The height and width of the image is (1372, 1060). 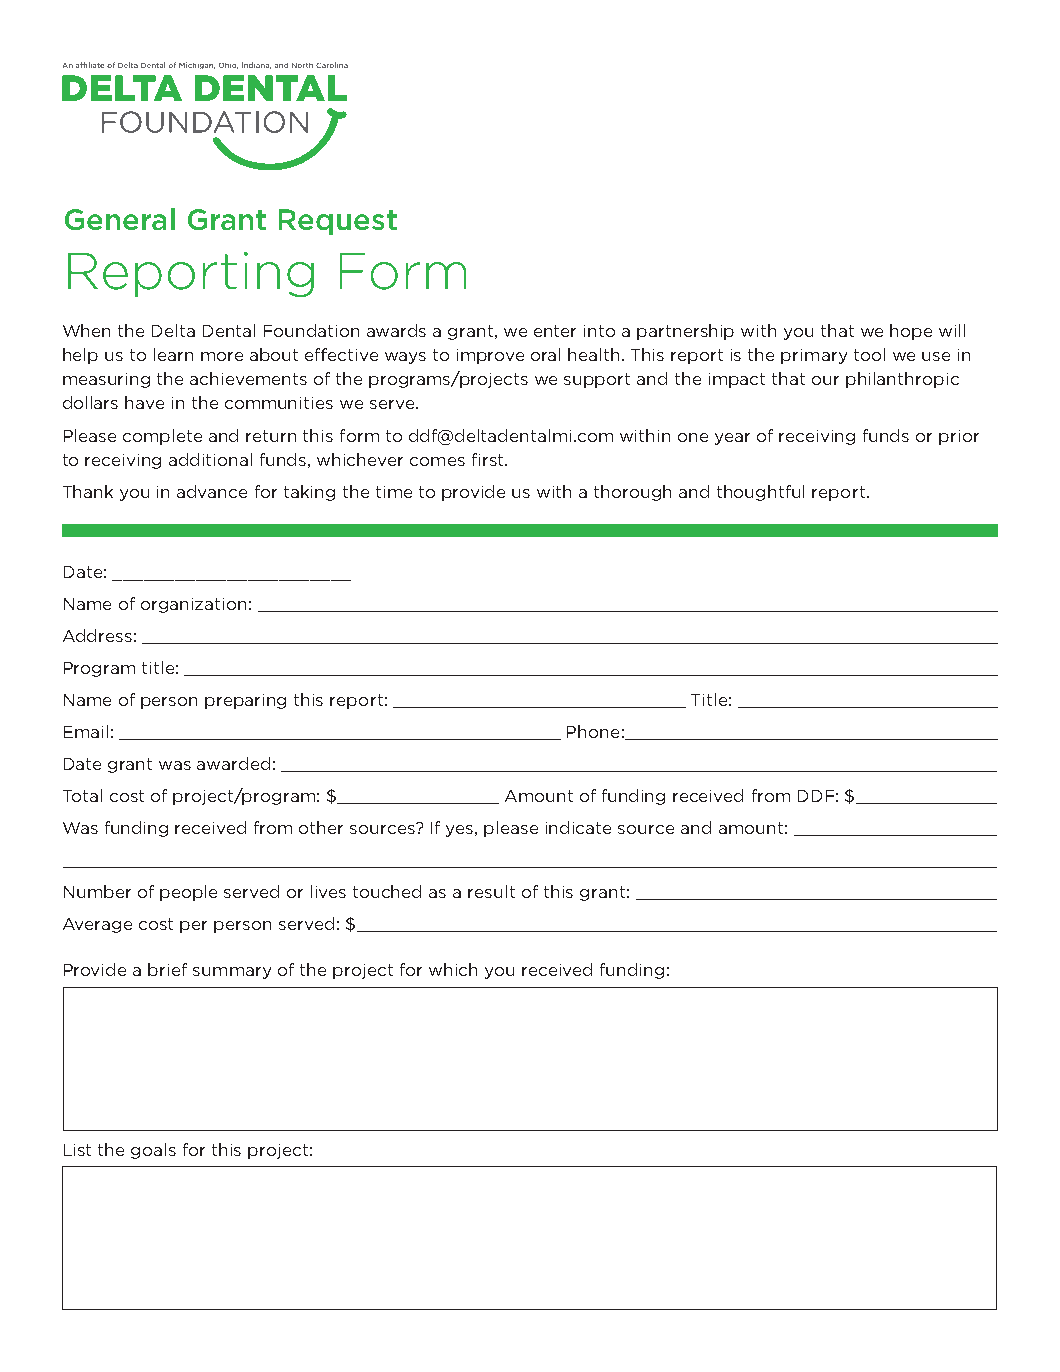 I want to click on thoughtful, so click(x=760, y=493).
